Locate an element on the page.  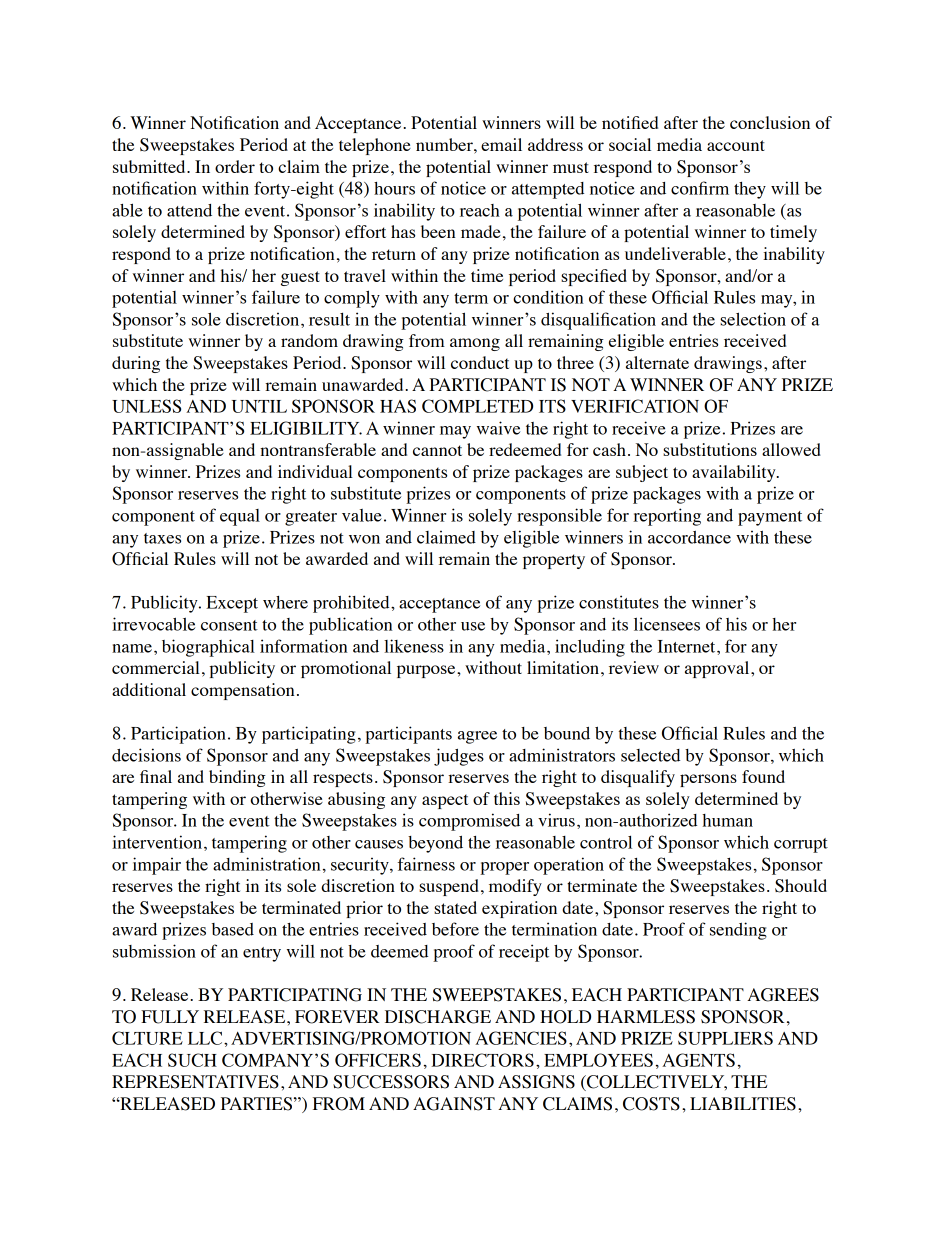
order is located at coordinates (235, 166).
